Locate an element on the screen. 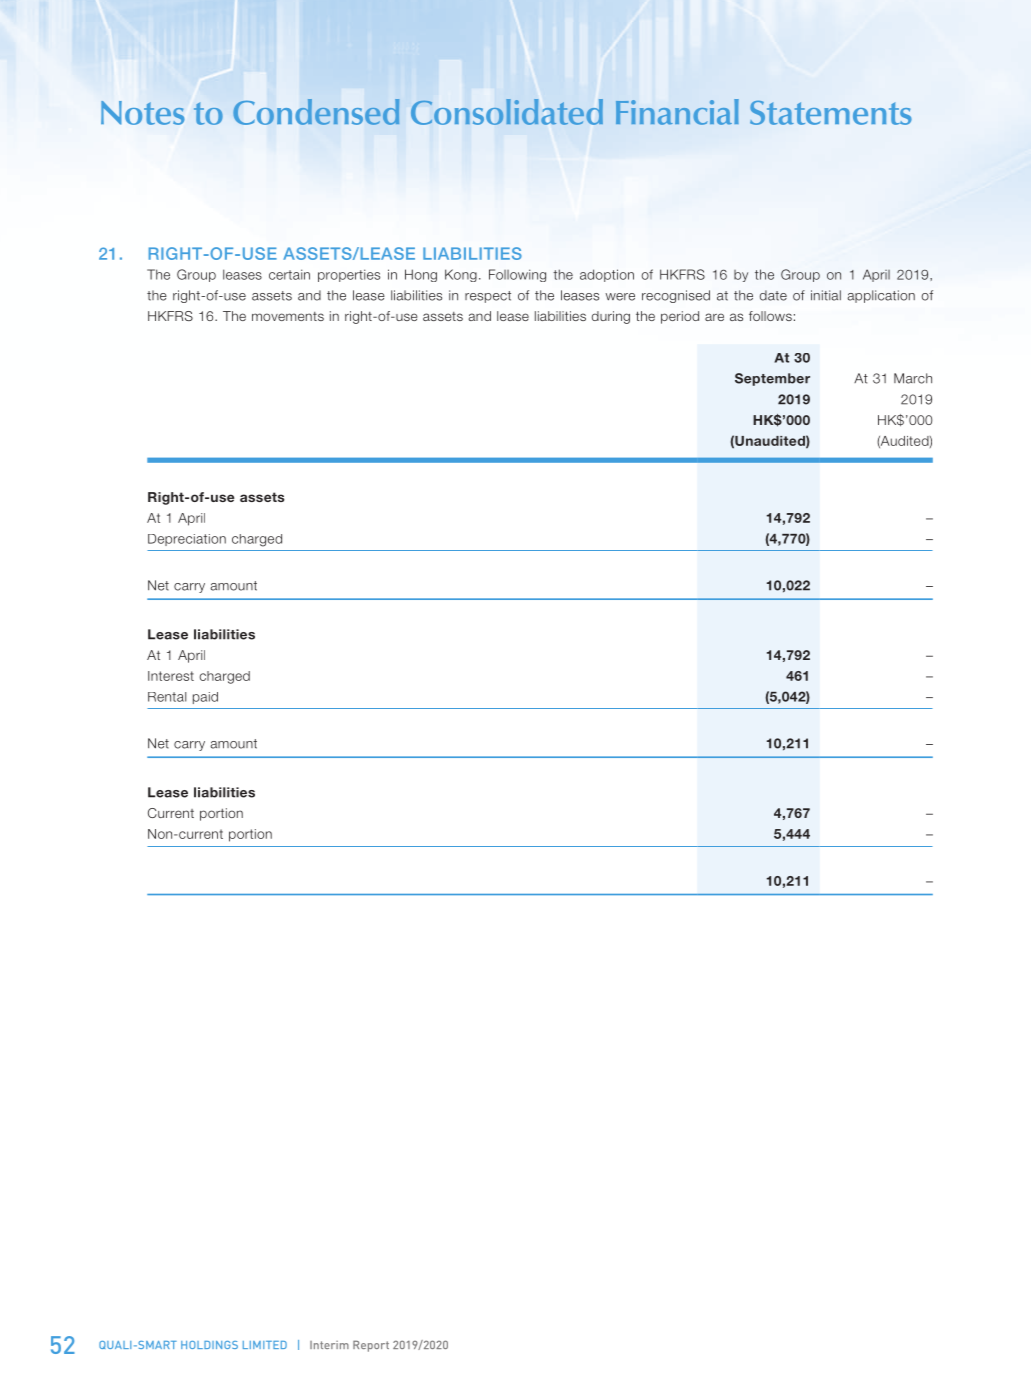 This screenshot has width=1031, height=1399. Statements is located at coordinates (831, 112).
